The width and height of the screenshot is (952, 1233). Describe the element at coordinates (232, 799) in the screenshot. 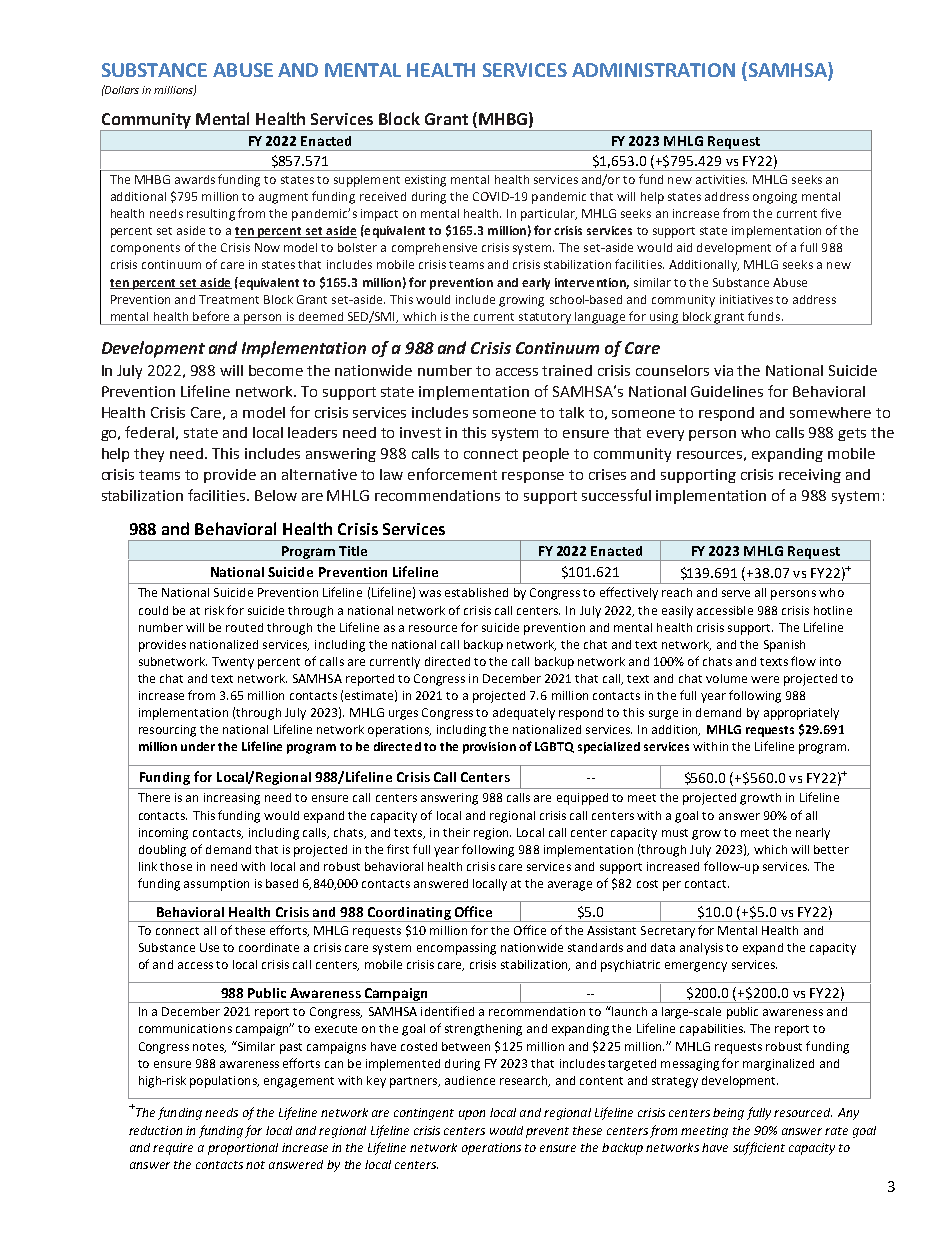

I see `increasing` at that location.
